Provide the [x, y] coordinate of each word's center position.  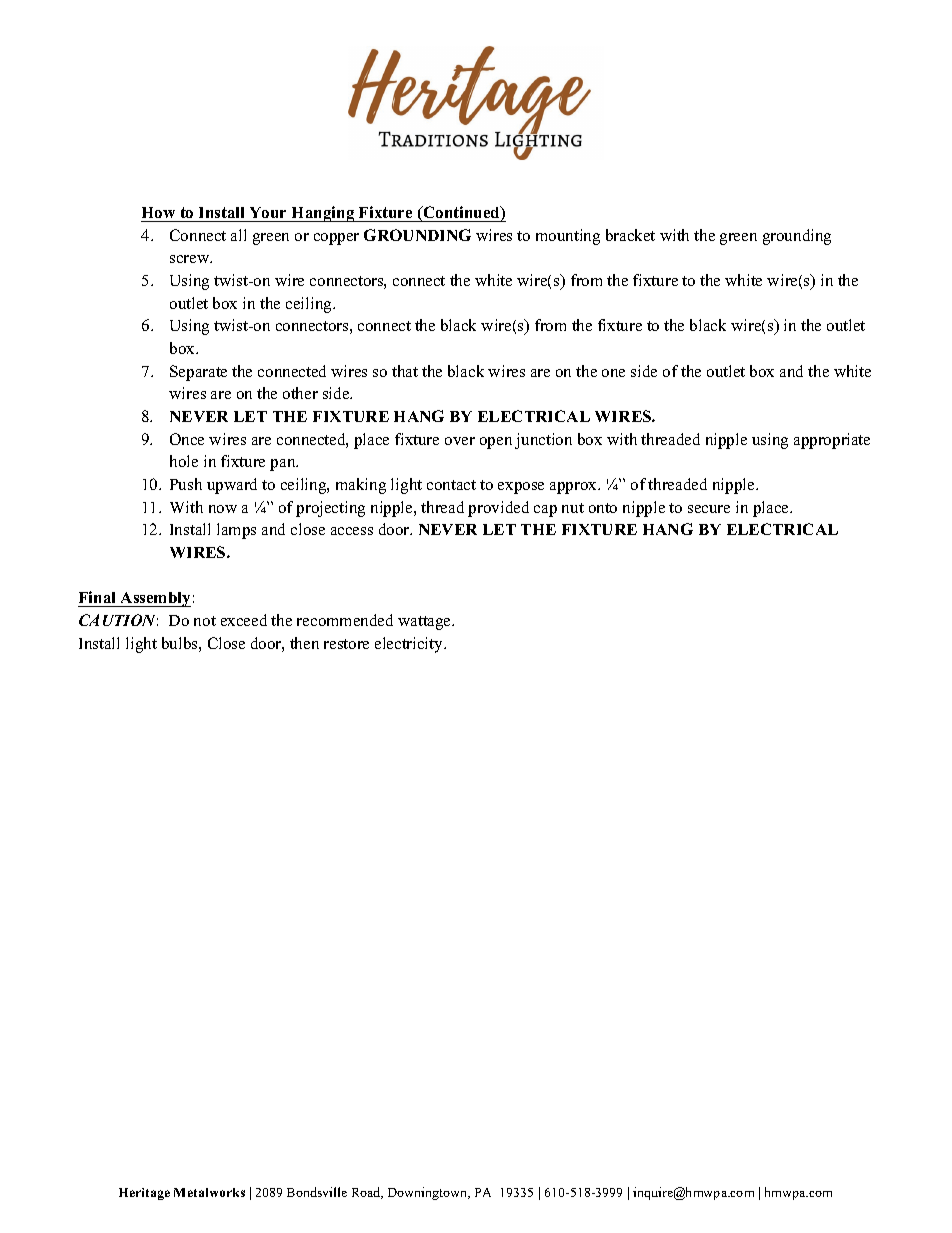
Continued [461, 213]
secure [709, 509]
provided [498, 509]
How [158, 212]
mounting [568, 237]
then [304, 643]
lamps [236, 531]
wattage [426, 623]
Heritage [144, 1194]
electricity [410, 645]
